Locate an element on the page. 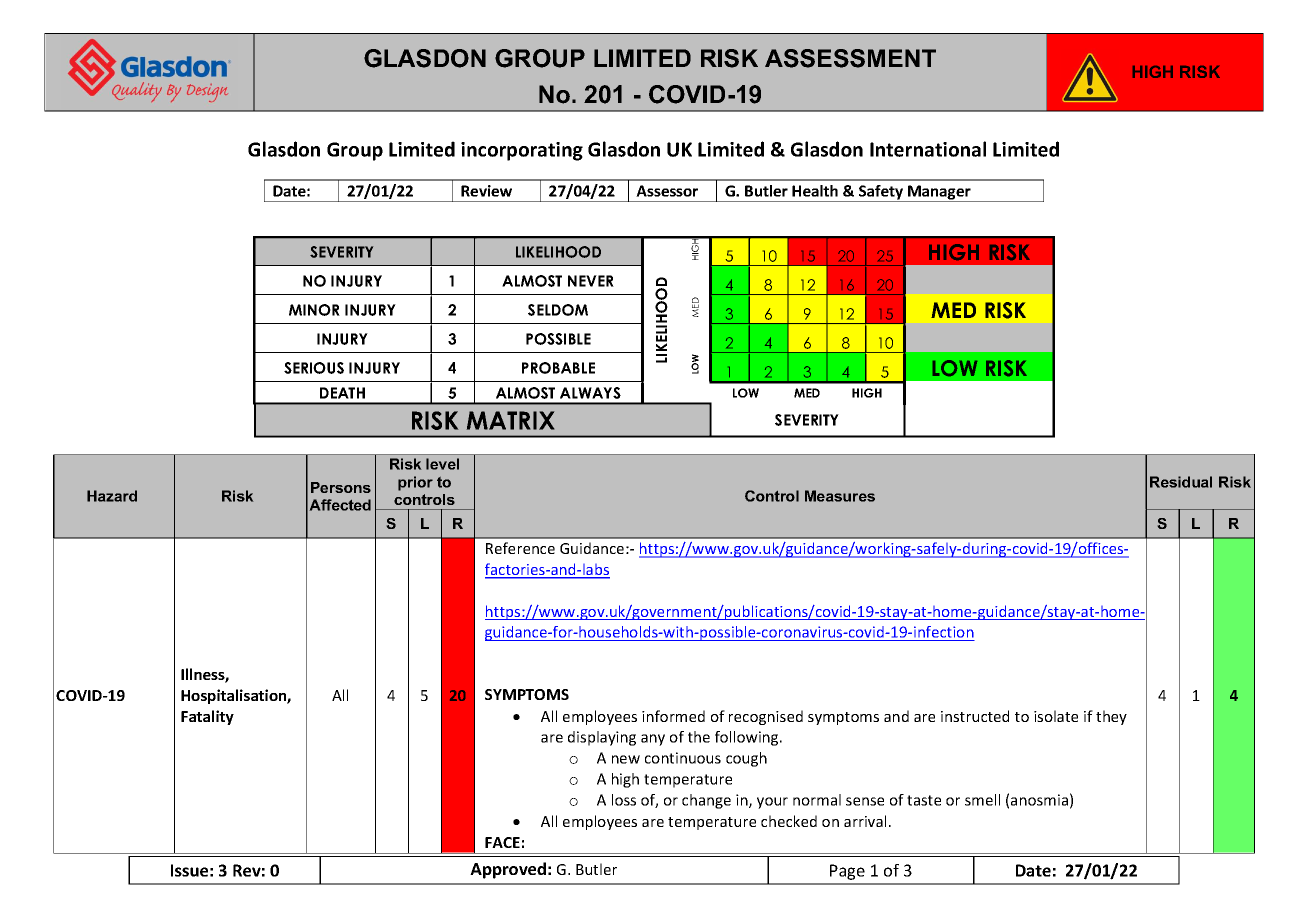 This document has width=1308, height=924. incorporating is located at coordinates (522, 151).
